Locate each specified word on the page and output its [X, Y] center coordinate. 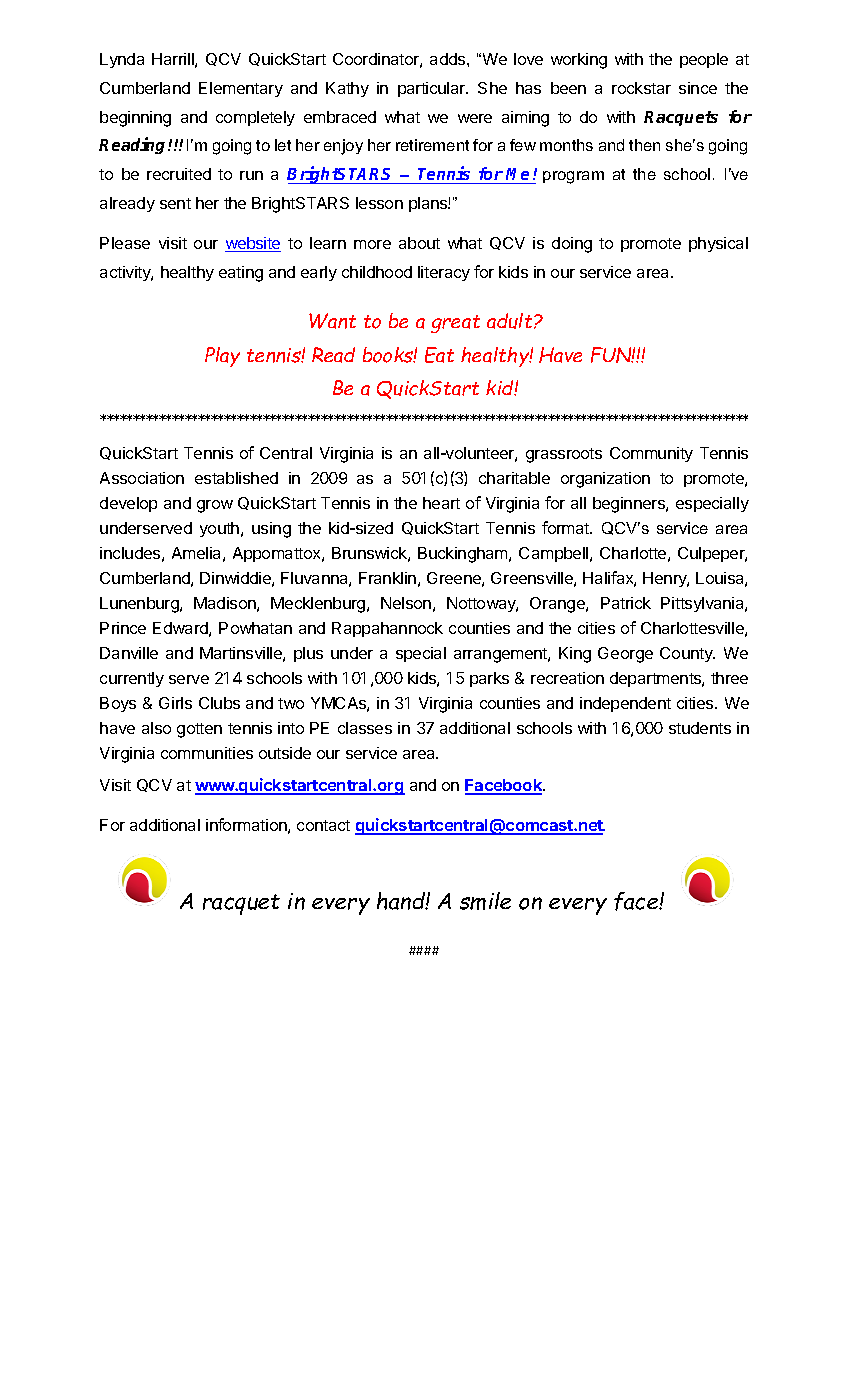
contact [323, 825]
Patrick [626, 603]
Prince [123, 628]
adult [511, 321]
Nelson [406, 603]
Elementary [241, 89]
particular [433, 89]
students [700, 728]
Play [222, 357]
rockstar [641, 88]
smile [485, 901]
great [455, 324]
